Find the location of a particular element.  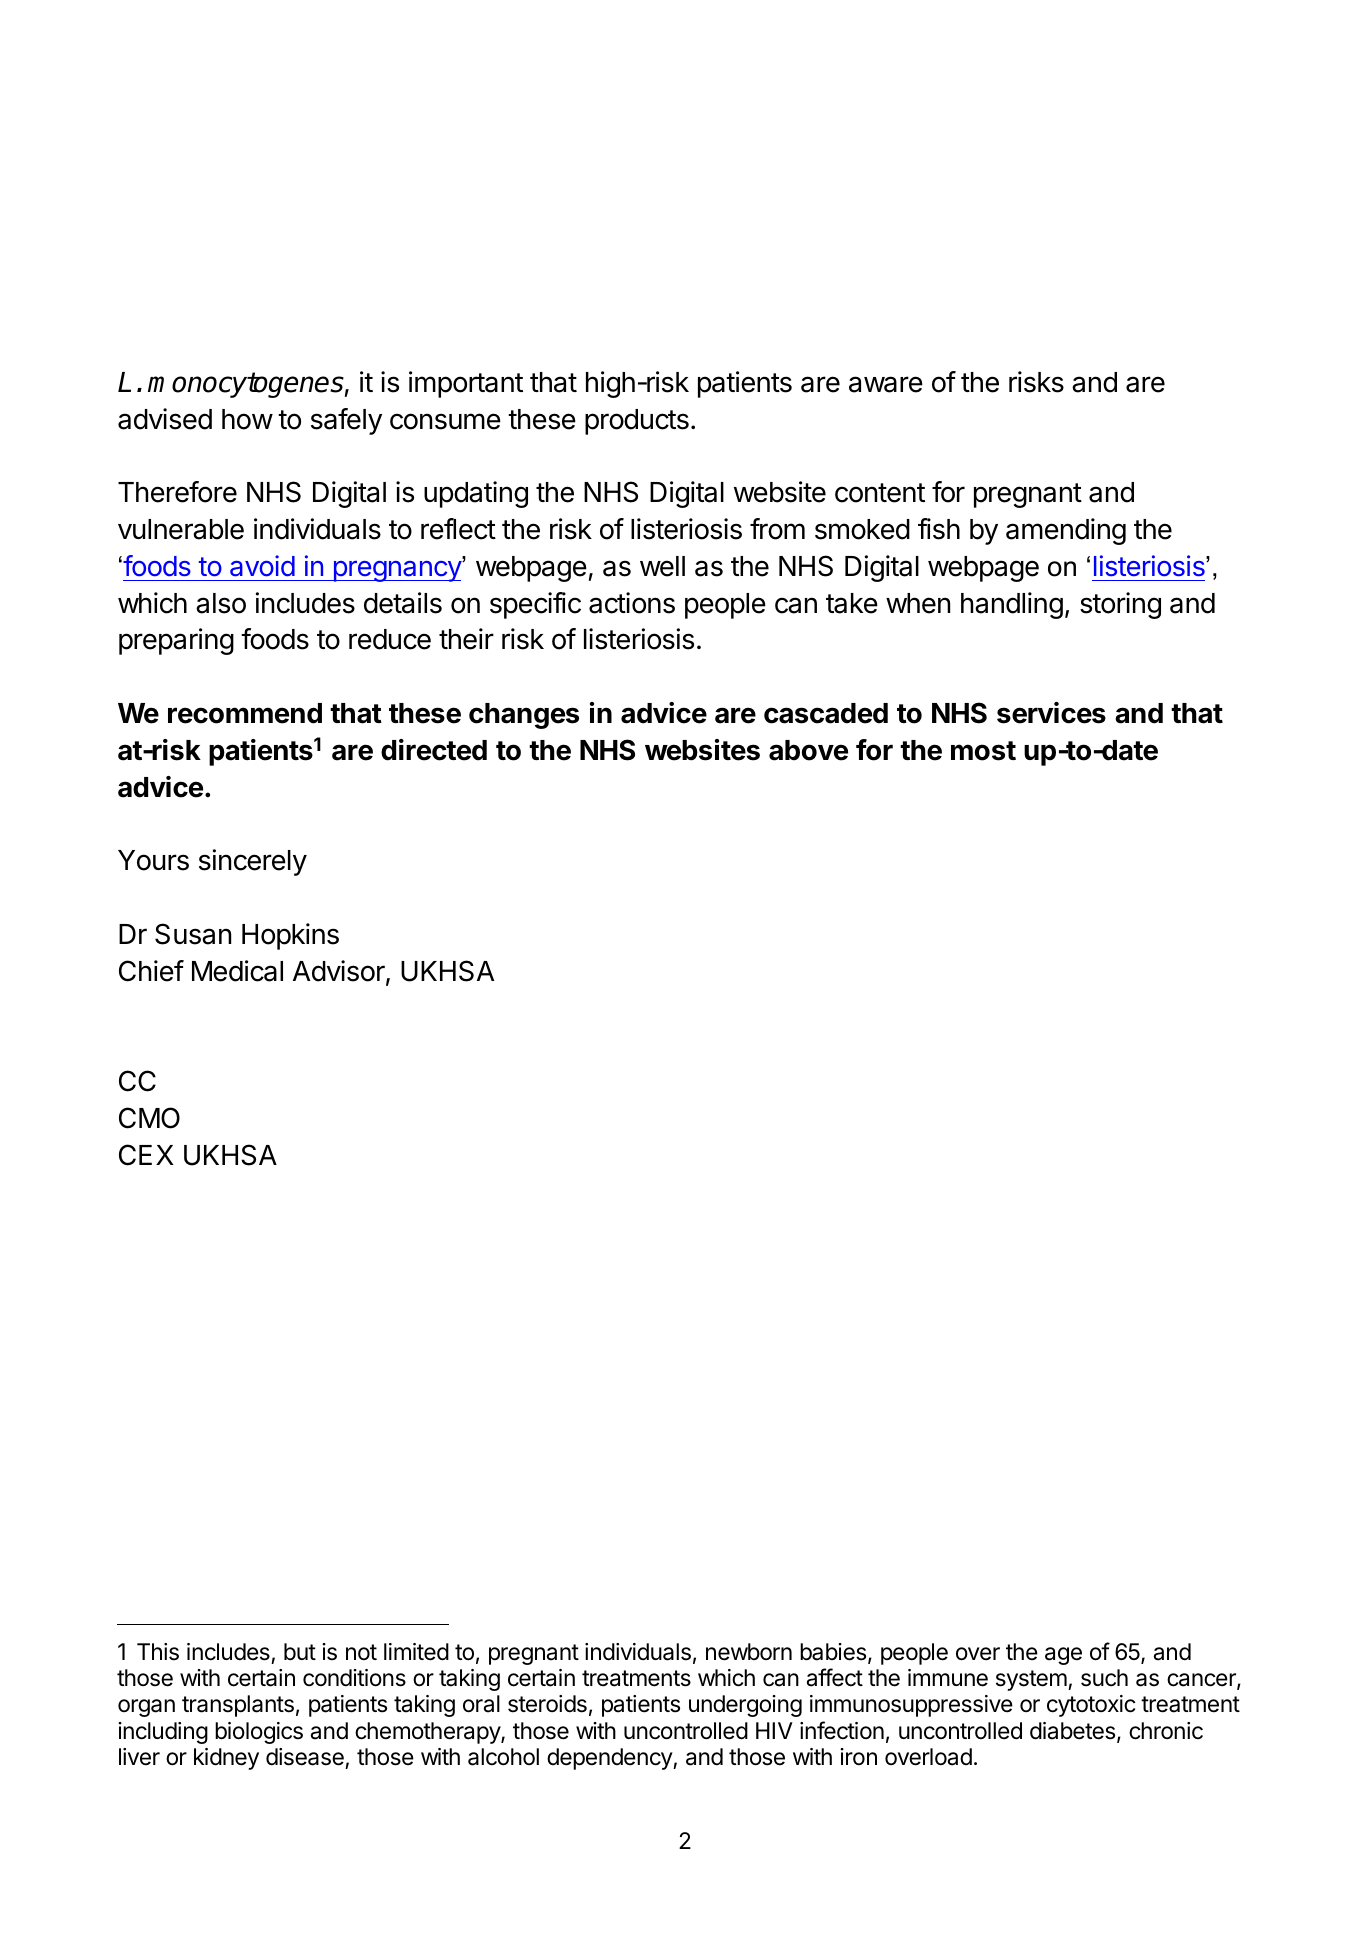

CMO is located at coordinates (149, 1118).
